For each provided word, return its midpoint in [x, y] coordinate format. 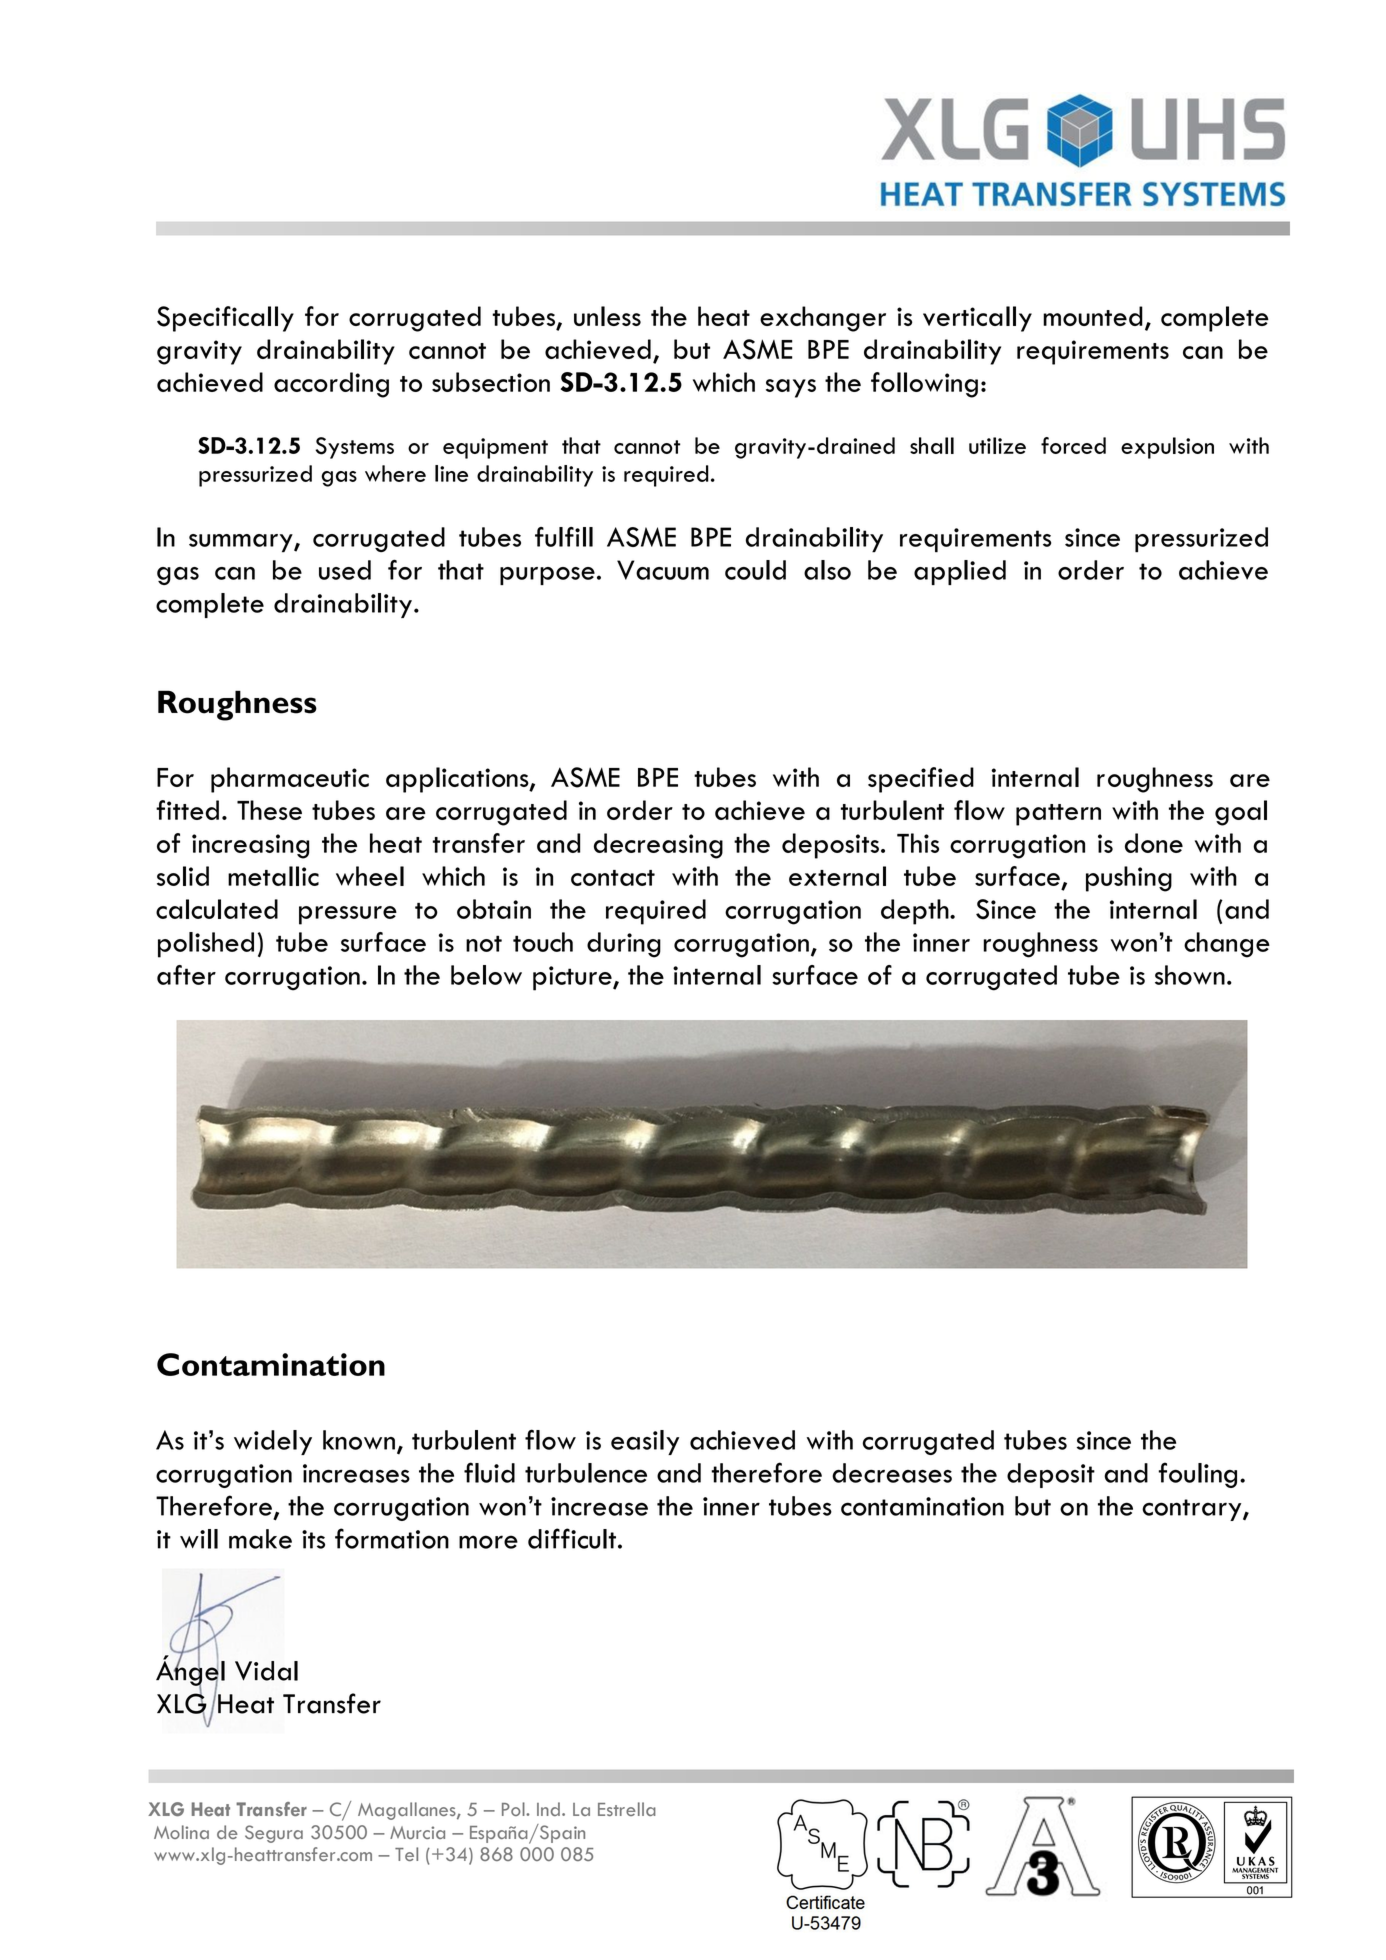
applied [960, 572]
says [791, 388]
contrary [1193, 1510]
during [624, 945]
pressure [348, 915]
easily [645, 1442]
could [755, 570]
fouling [1197, 1475]
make [260, 1539]
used [345, 570]
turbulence [586, 1473]
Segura [274, 1834]
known [359, 1440]
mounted [1093, 316]
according [331, 385]
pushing [1129, 879]
